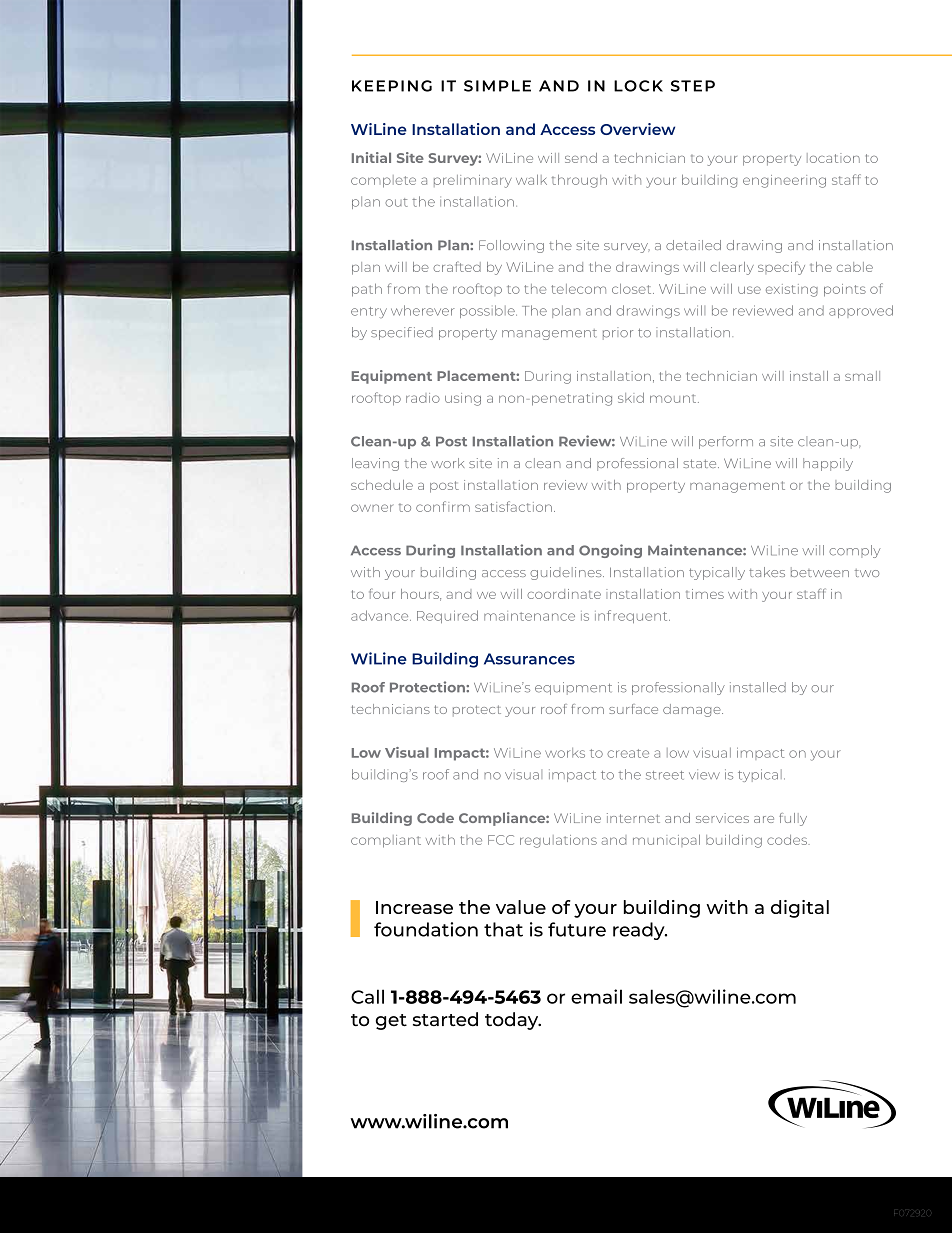  I want to click on email, so click(596, 996).
